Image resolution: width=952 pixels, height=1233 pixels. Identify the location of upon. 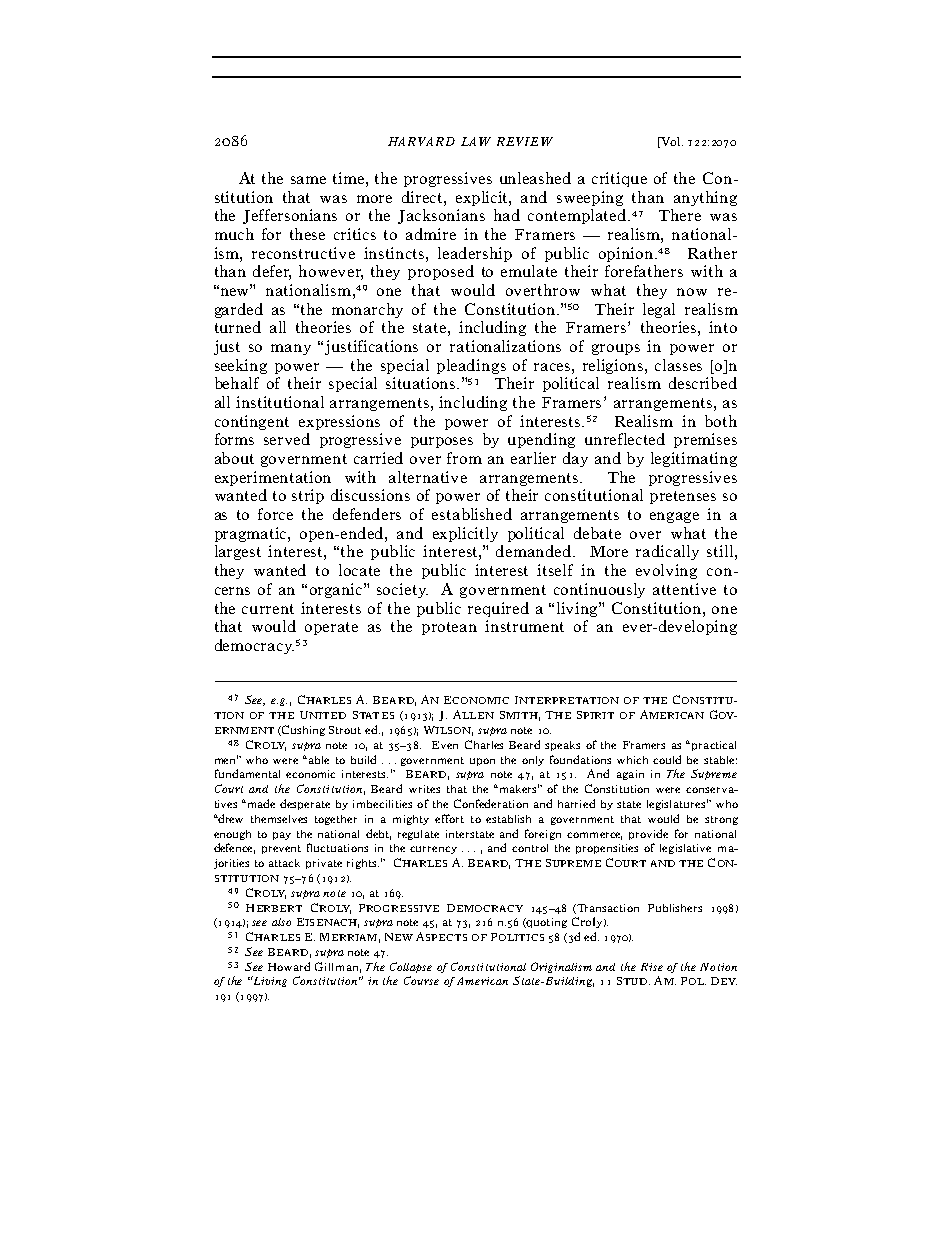
(482, 762).
